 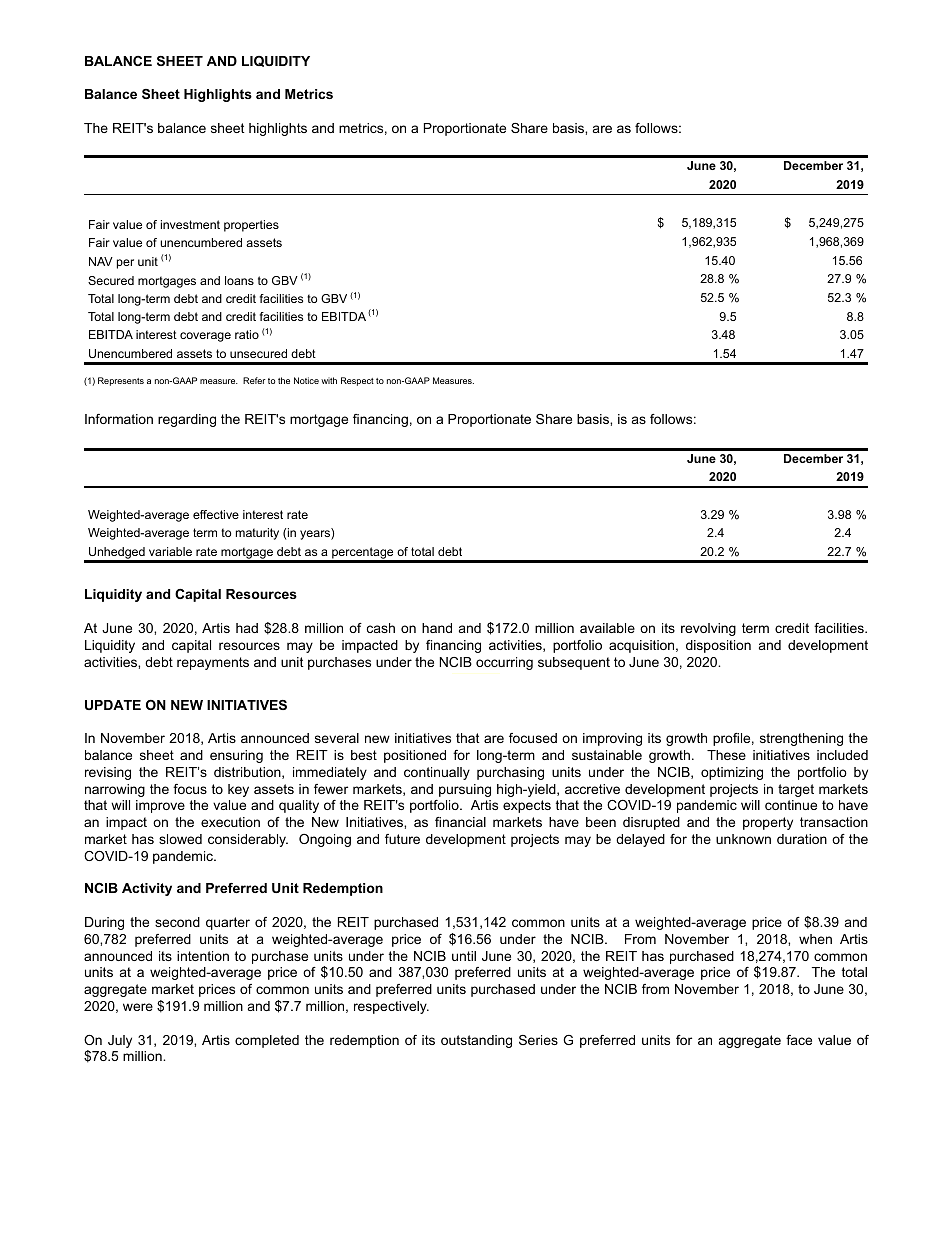 I want to click on outstanding, so click(x=476, y=1041).
